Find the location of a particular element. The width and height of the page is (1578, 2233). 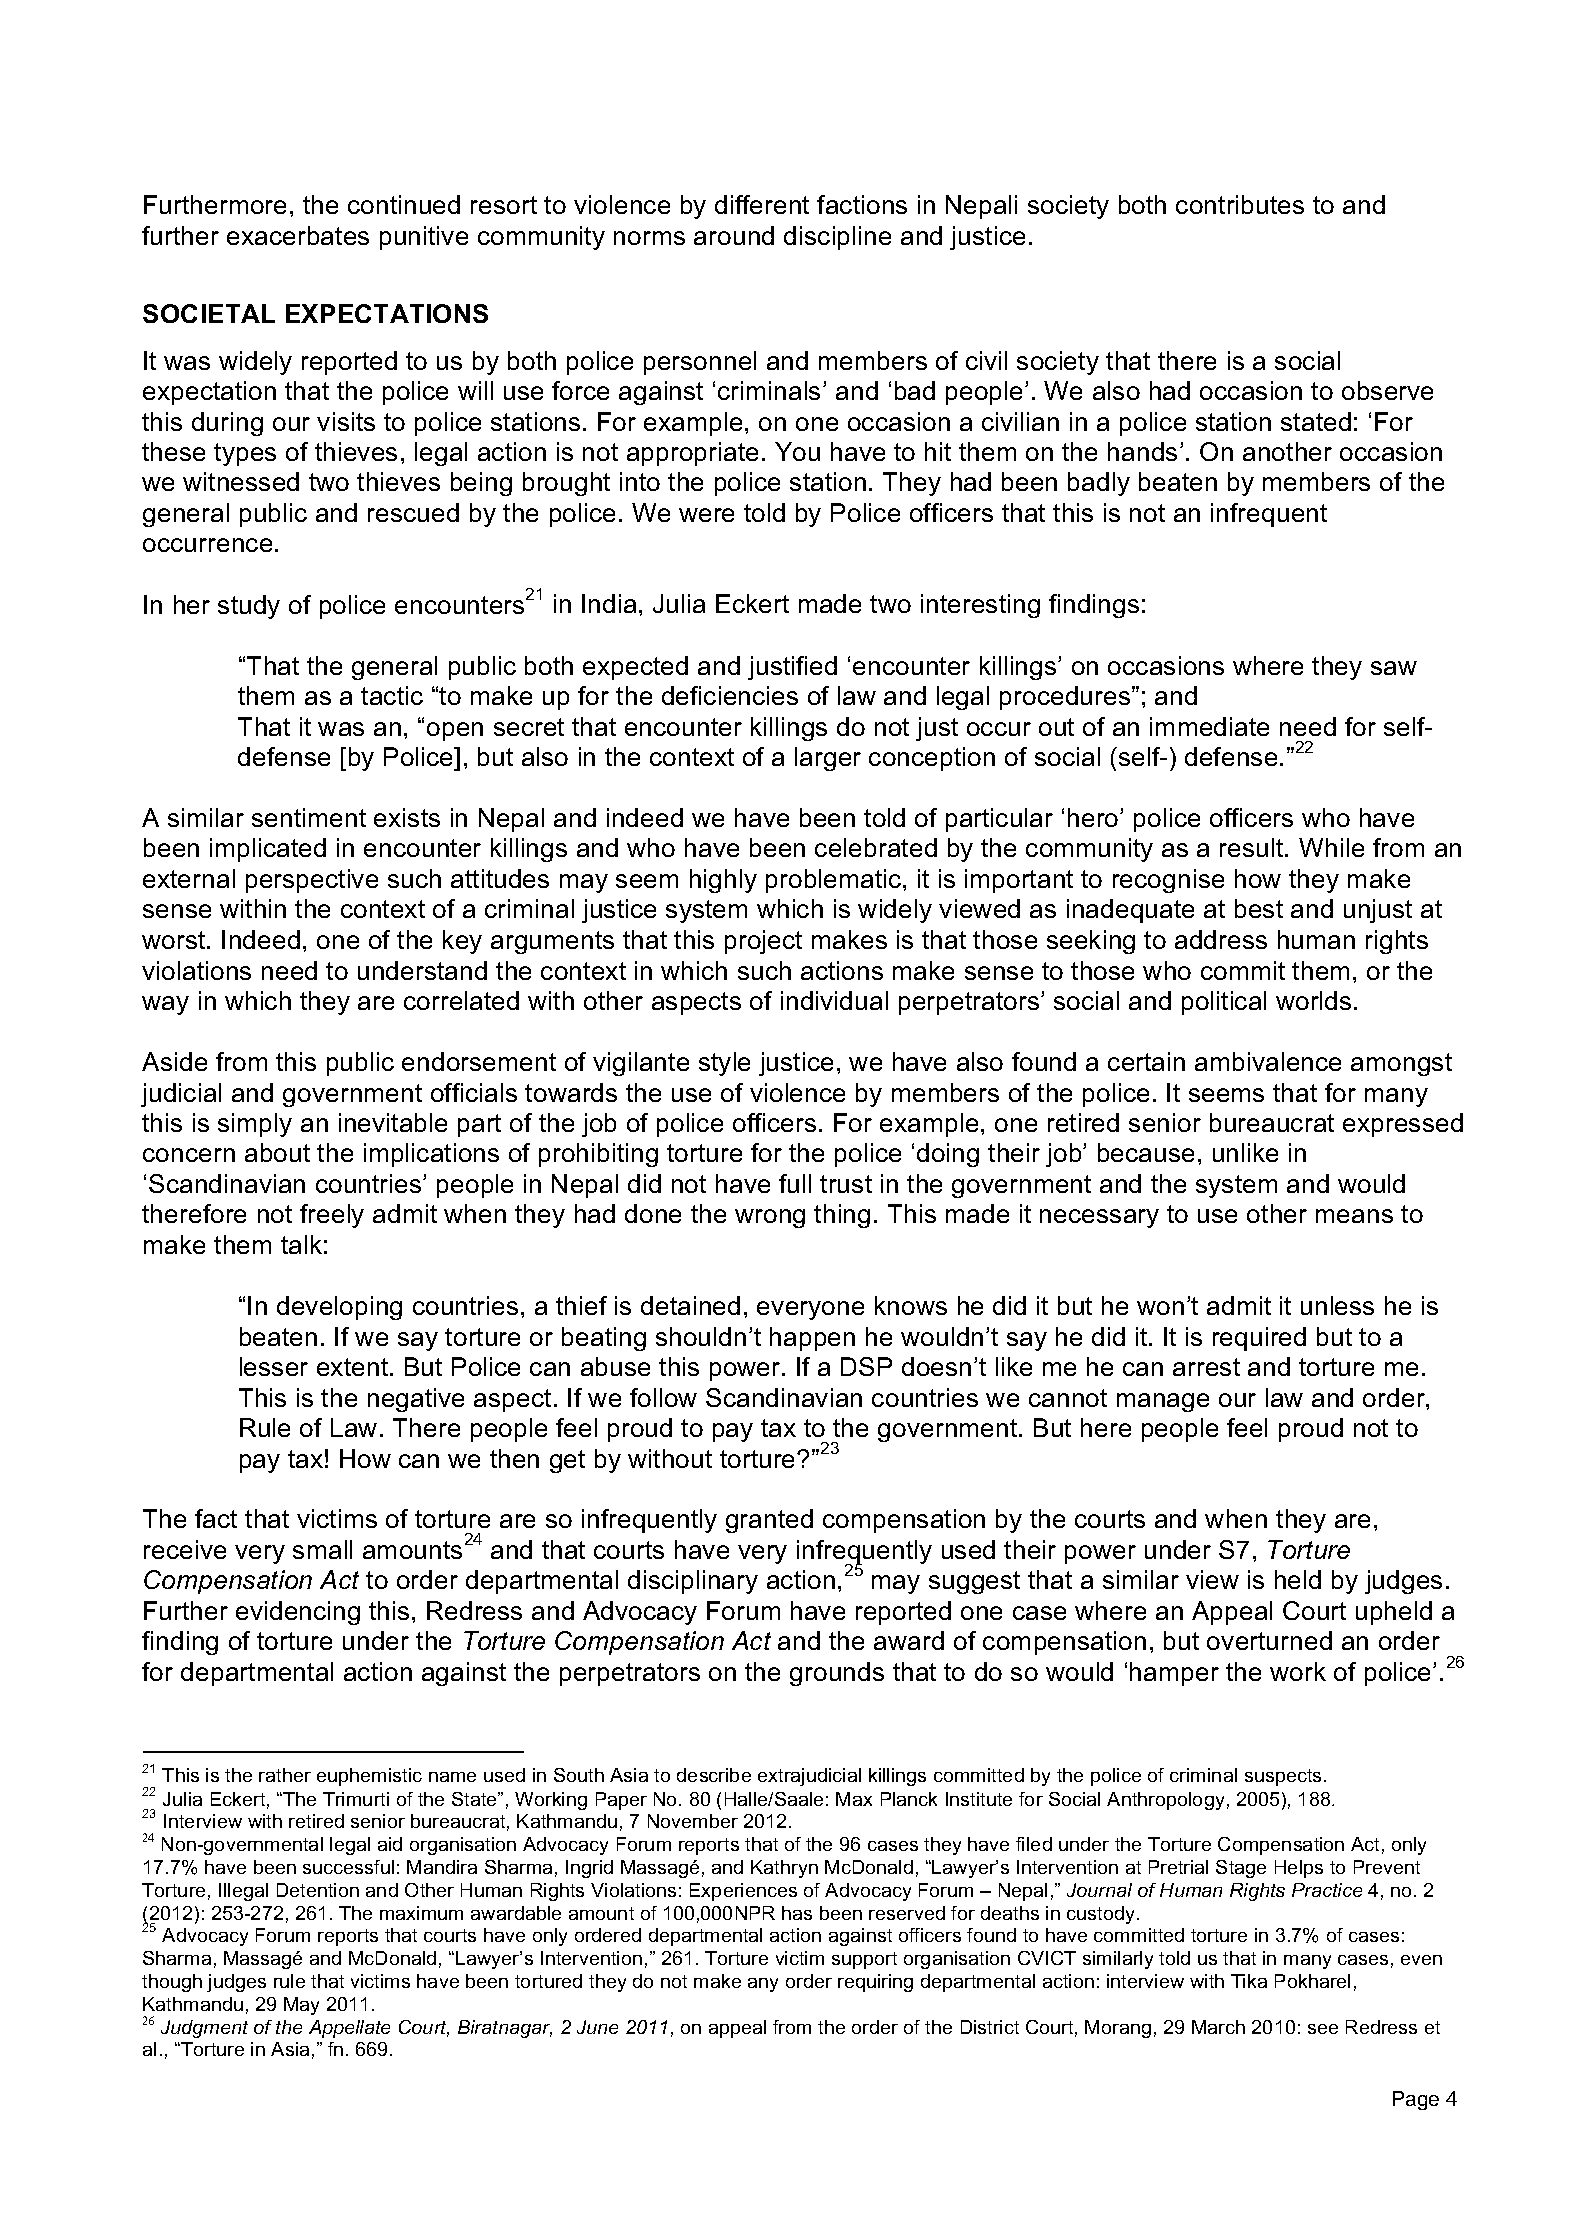

Appellate is located at coordinates (349, 2029).
